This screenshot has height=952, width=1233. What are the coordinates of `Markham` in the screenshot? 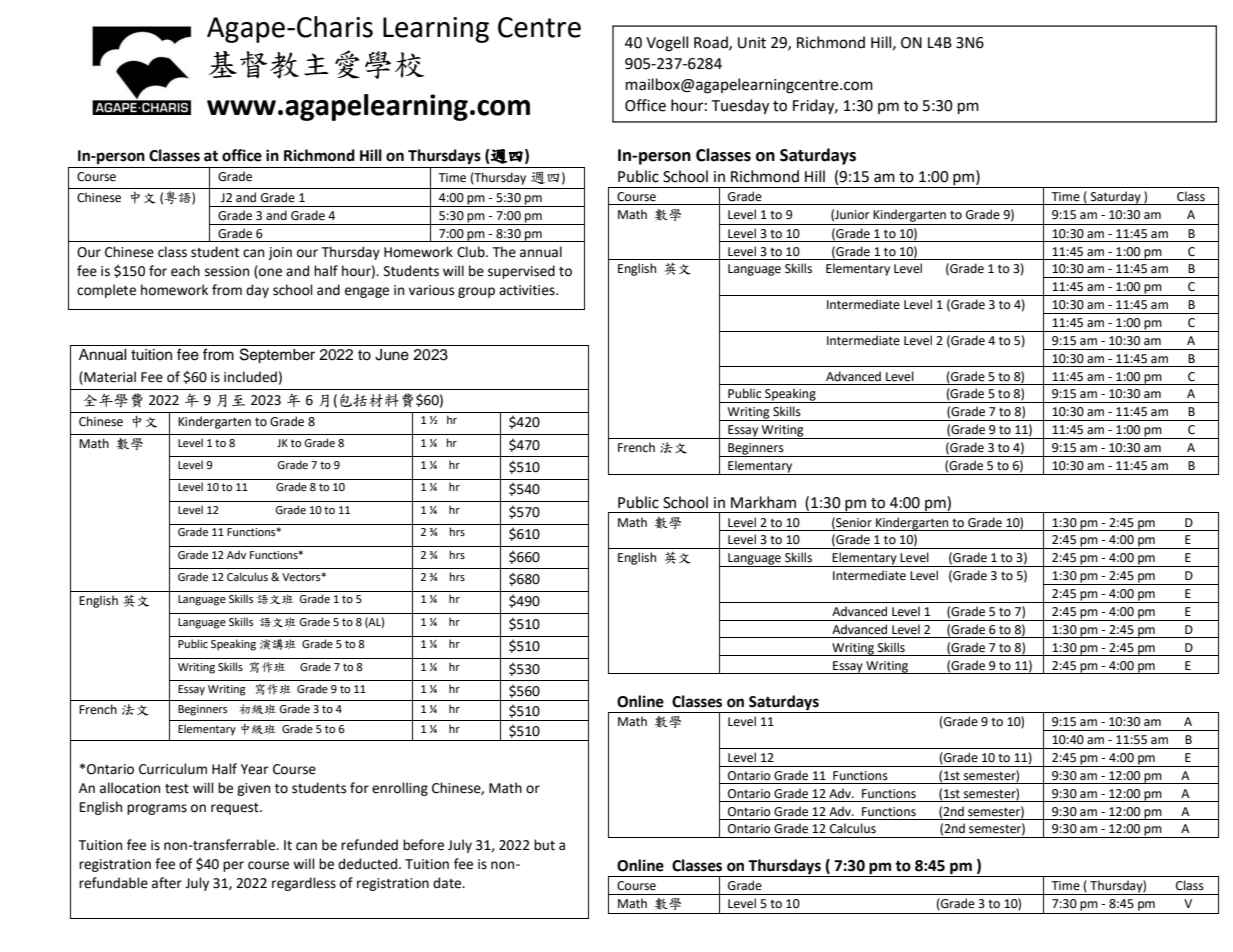 It's located at (763, 502).
